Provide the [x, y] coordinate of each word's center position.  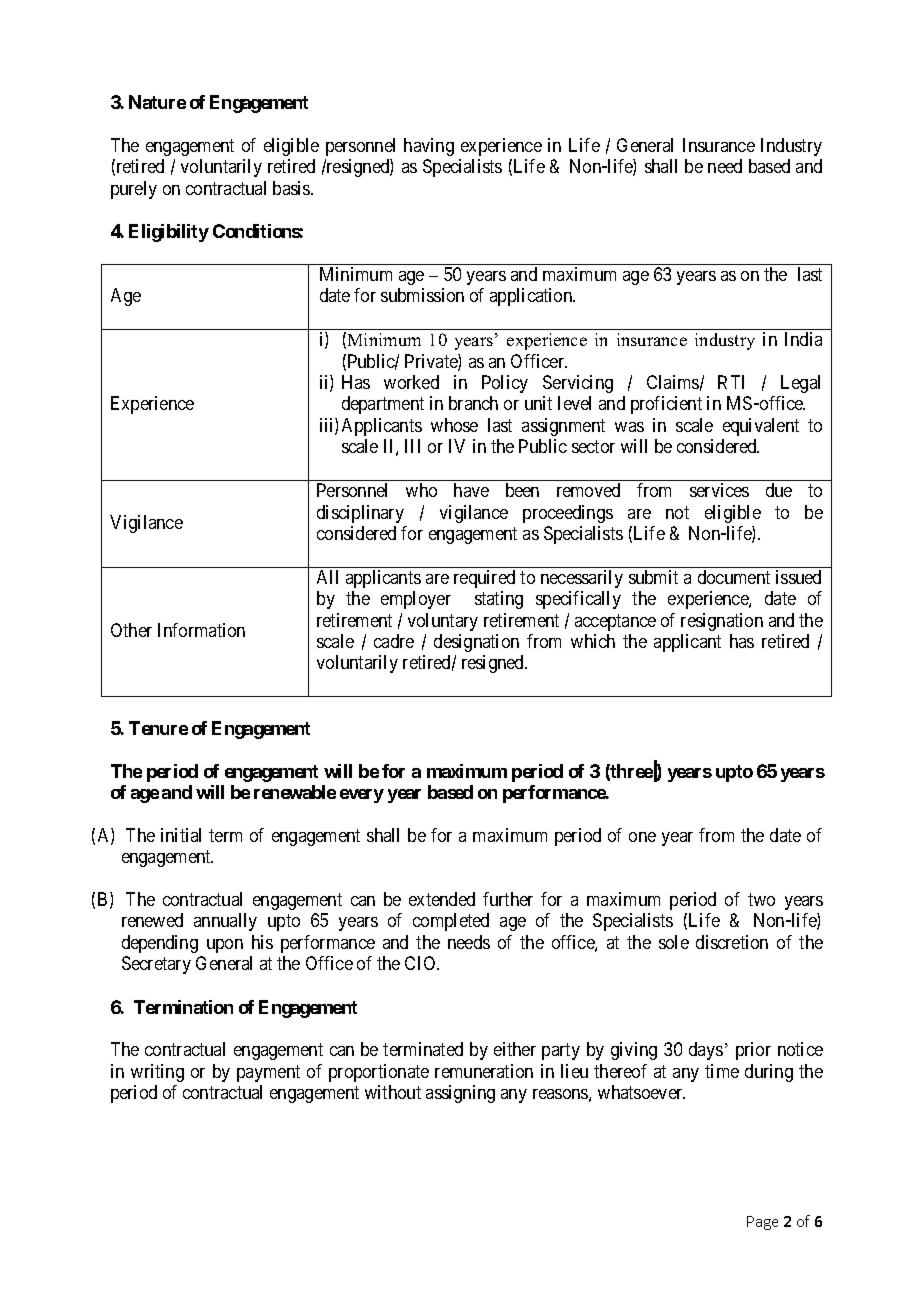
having [429, 147]
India [803, 339]
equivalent [761, 427]
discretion [732, 942]
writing [157, 1073]
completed [451, 922]
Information [201, 630]
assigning [460, 1094]
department [383, 405]
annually [225, 922]
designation [476, 643]
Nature [157, 102]
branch [473, 403]
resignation [722, 622]
